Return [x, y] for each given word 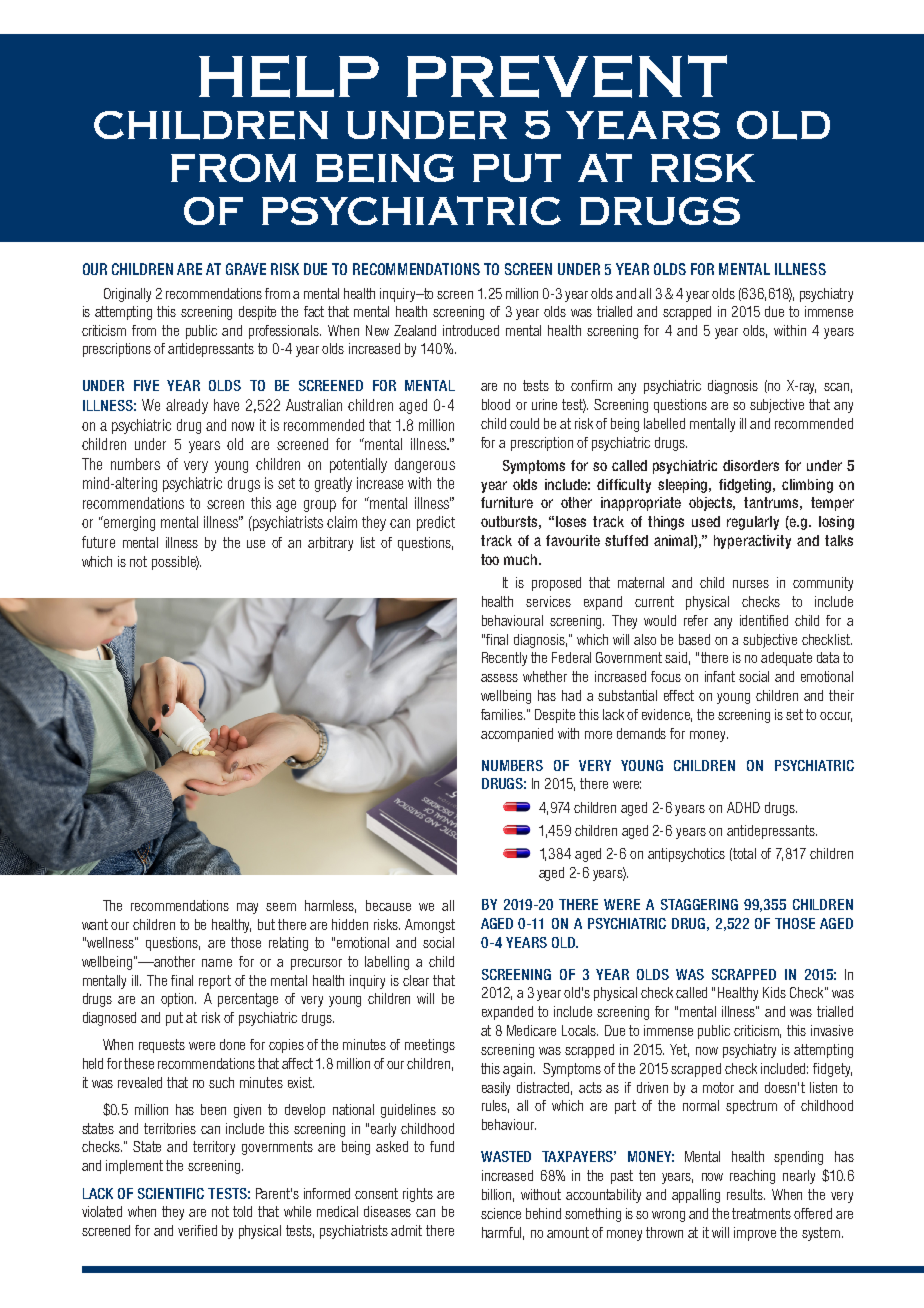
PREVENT [567, 76]
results [746, 1194]
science [501, 1213]
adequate [786, 659]
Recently [504, 659]
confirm [591, 385]
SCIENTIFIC [171, 1193]
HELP [289, 76]
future [98, 542]
